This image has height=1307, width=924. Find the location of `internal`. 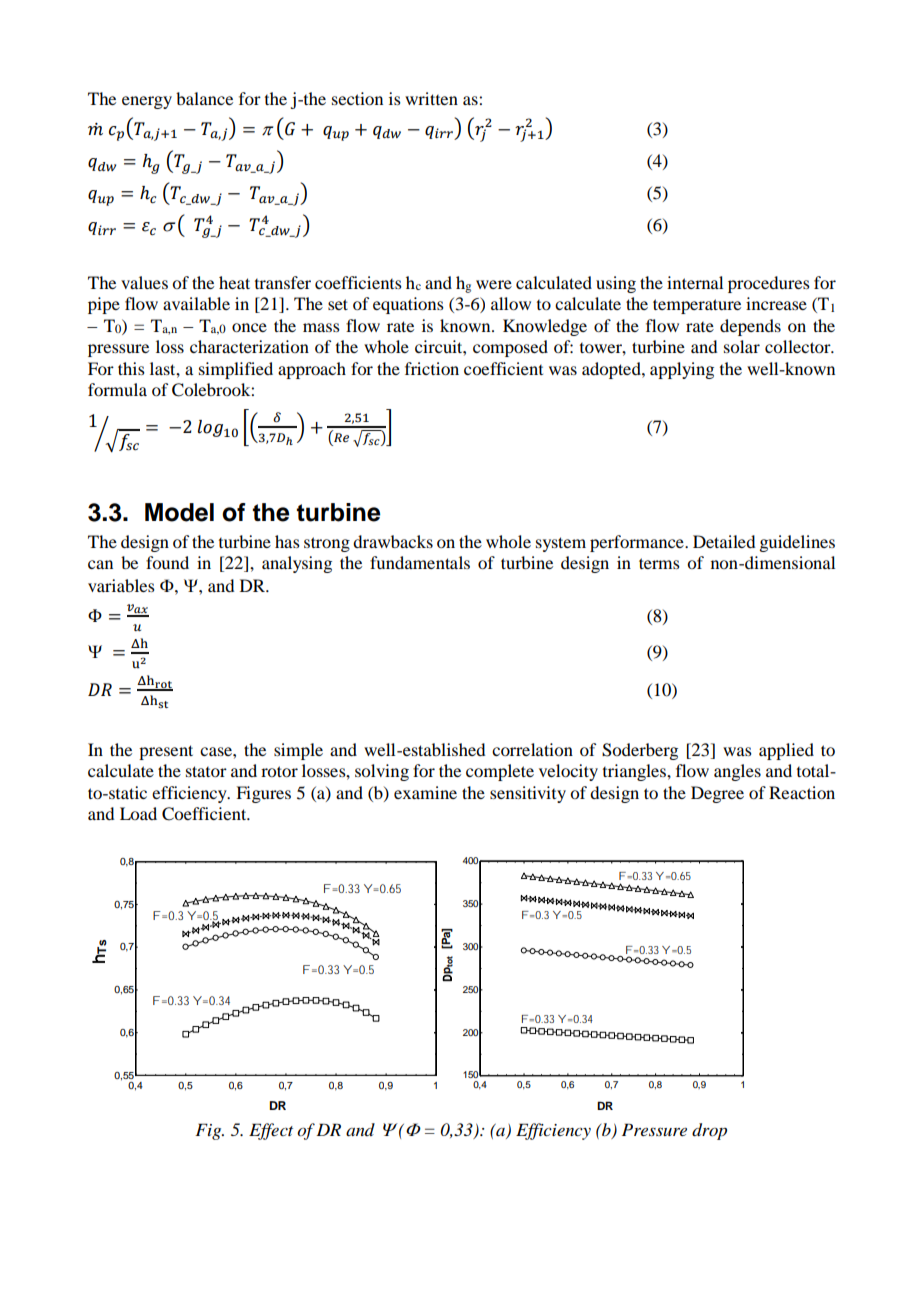

internal is located at coordinates (695, 282).
